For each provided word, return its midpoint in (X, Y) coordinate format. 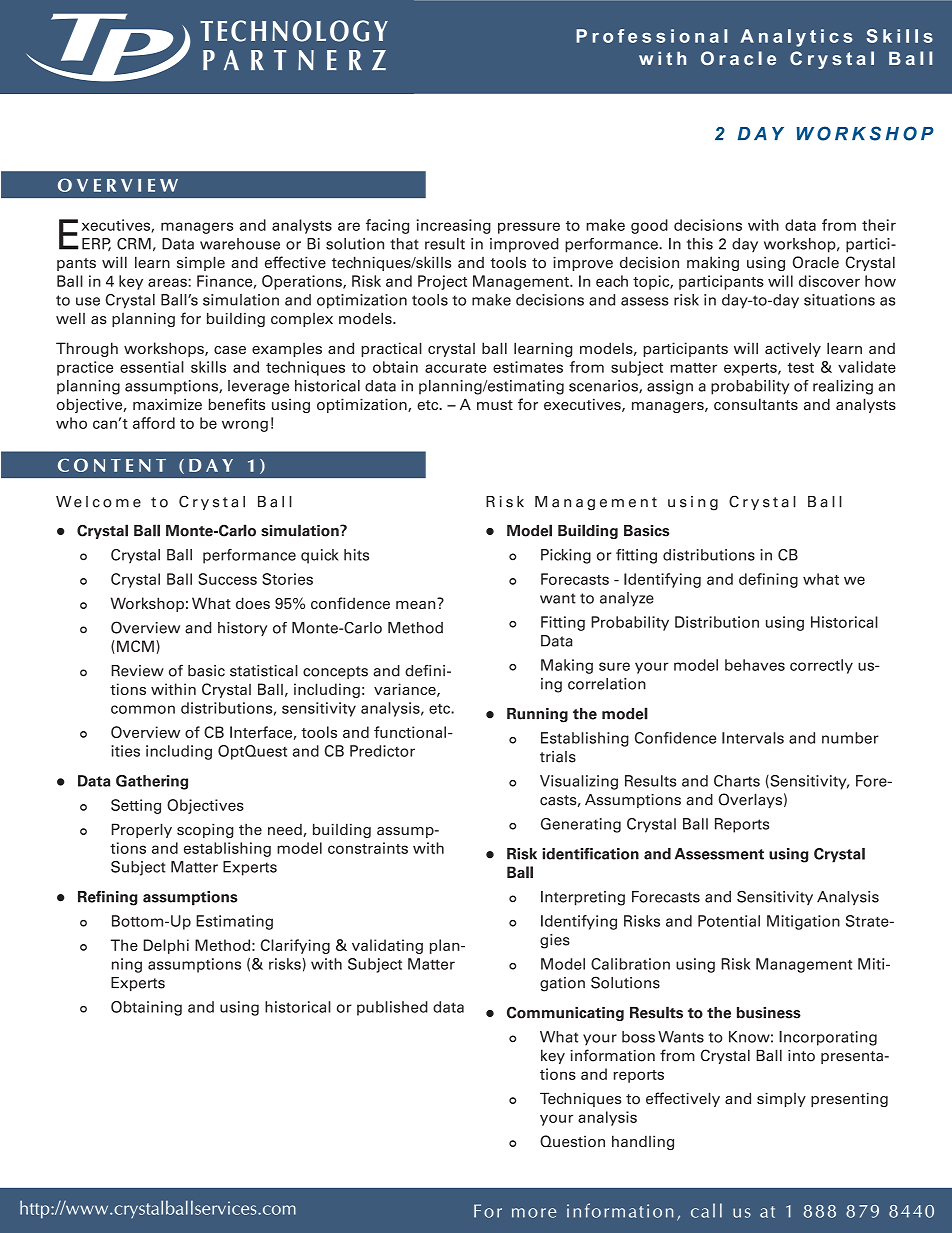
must (495, 405)
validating (387, 946)
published (392, 1008)
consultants (756, 404)
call (706, 1210)
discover (829, 281)
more (534, 1213)
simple (201, 263)
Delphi (166, 946)
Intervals (753, 738)
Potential (729, 921)
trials (558, 757)
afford (154, 423)
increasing (454, 226)
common (143, 709)
